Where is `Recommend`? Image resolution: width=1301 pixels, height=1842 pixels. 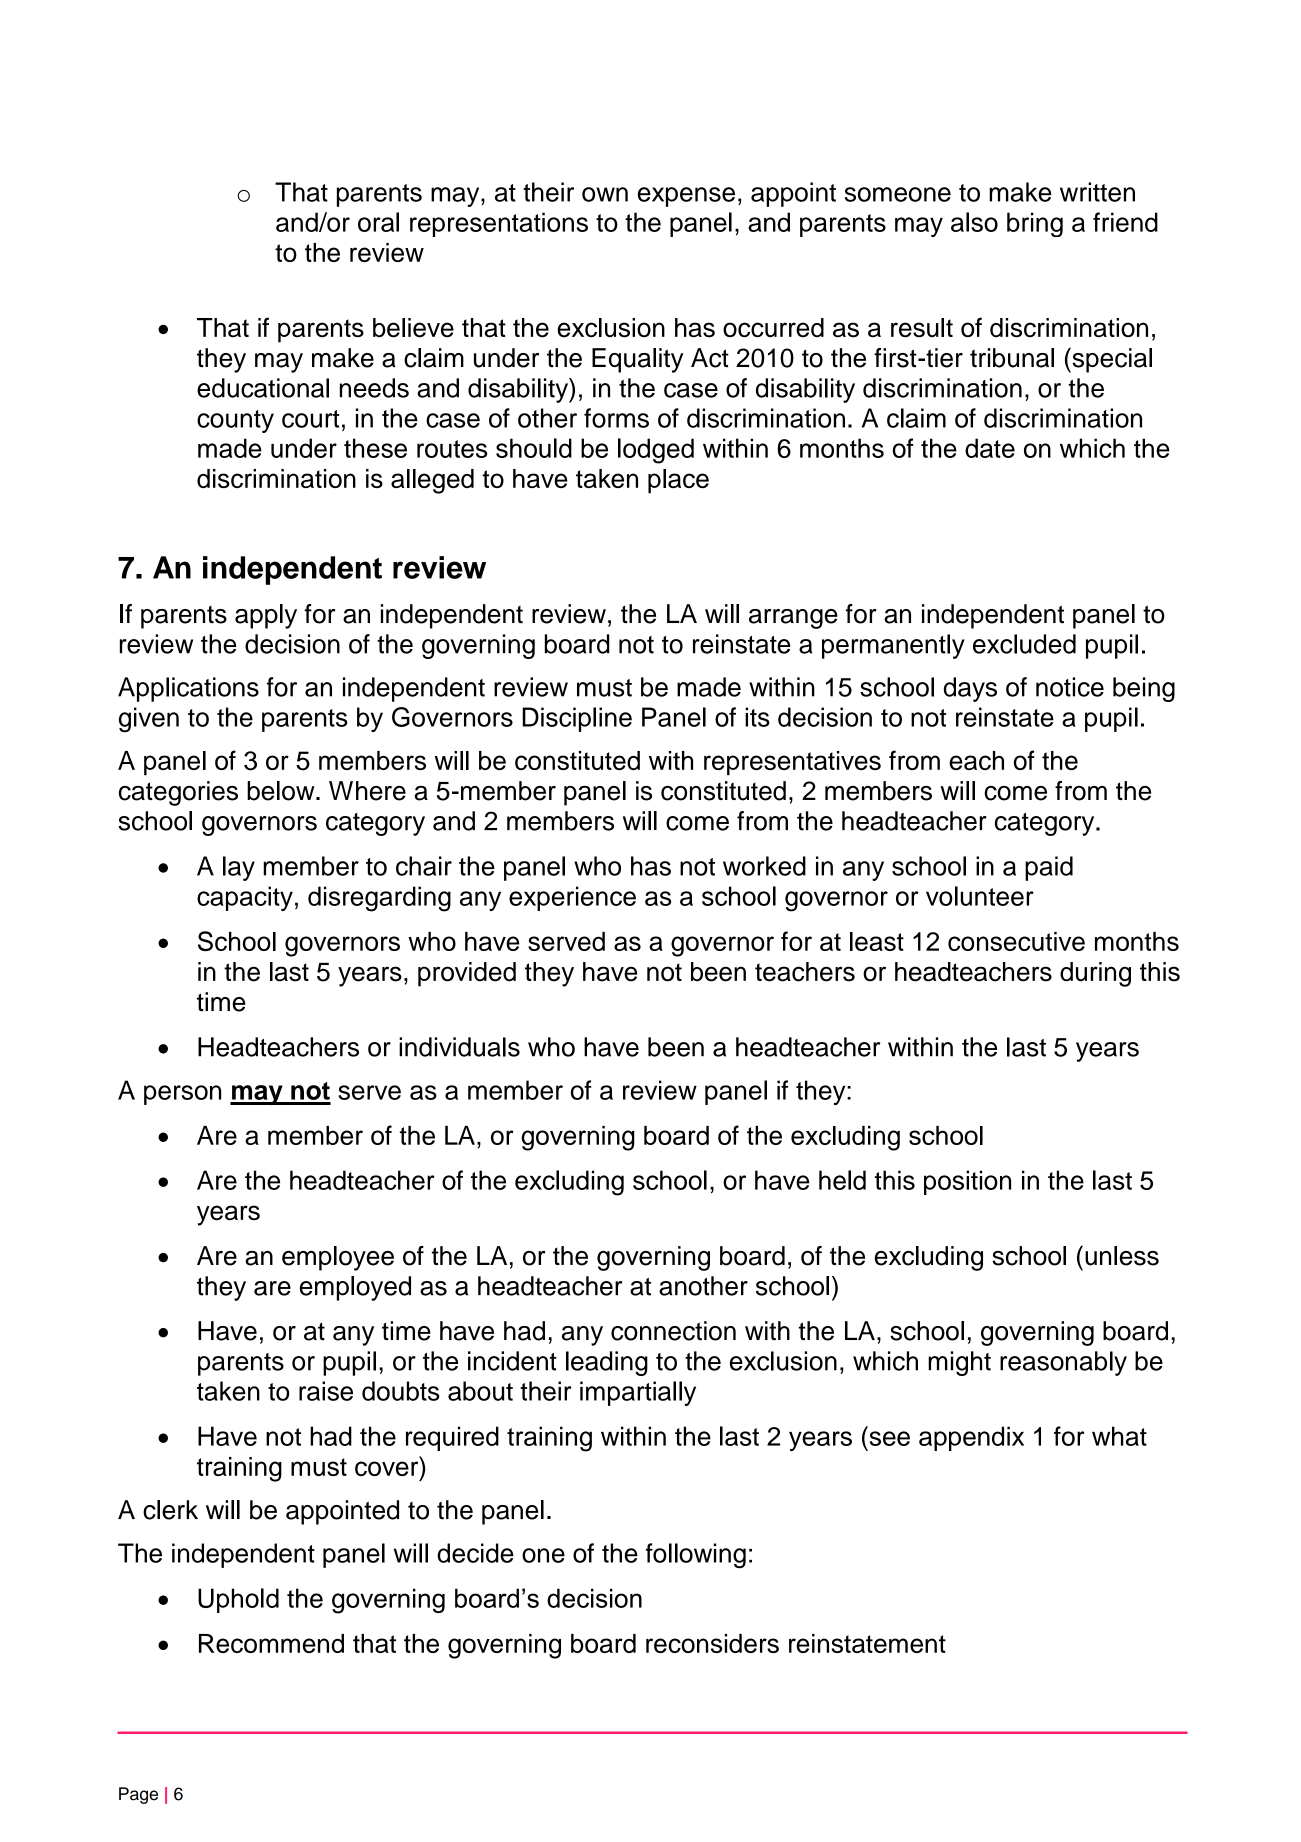
Recommend is located at coordinates (271, 1643).
